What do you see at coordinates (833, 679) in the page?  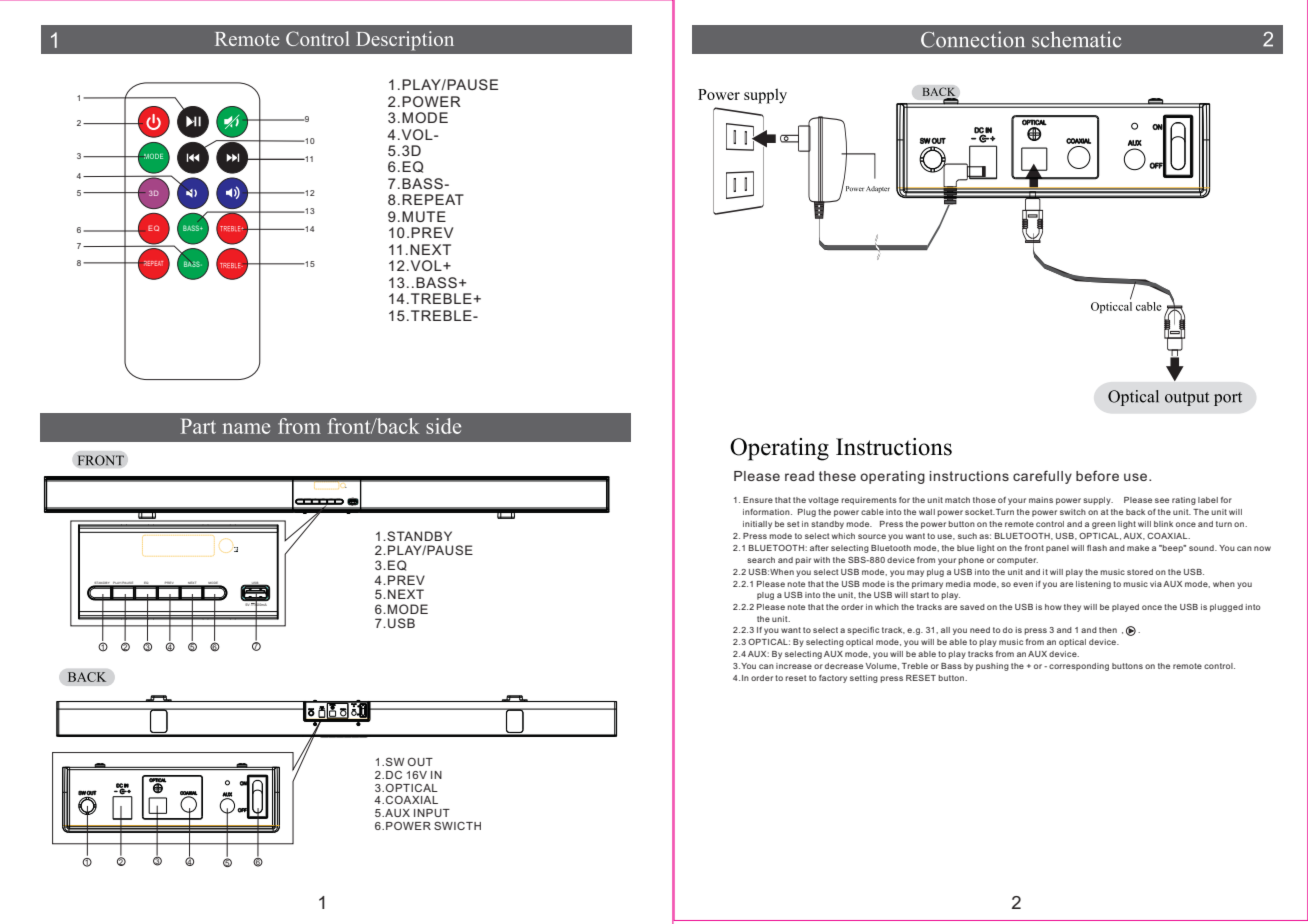 I see `factory` at bounding box center [833, 679].
